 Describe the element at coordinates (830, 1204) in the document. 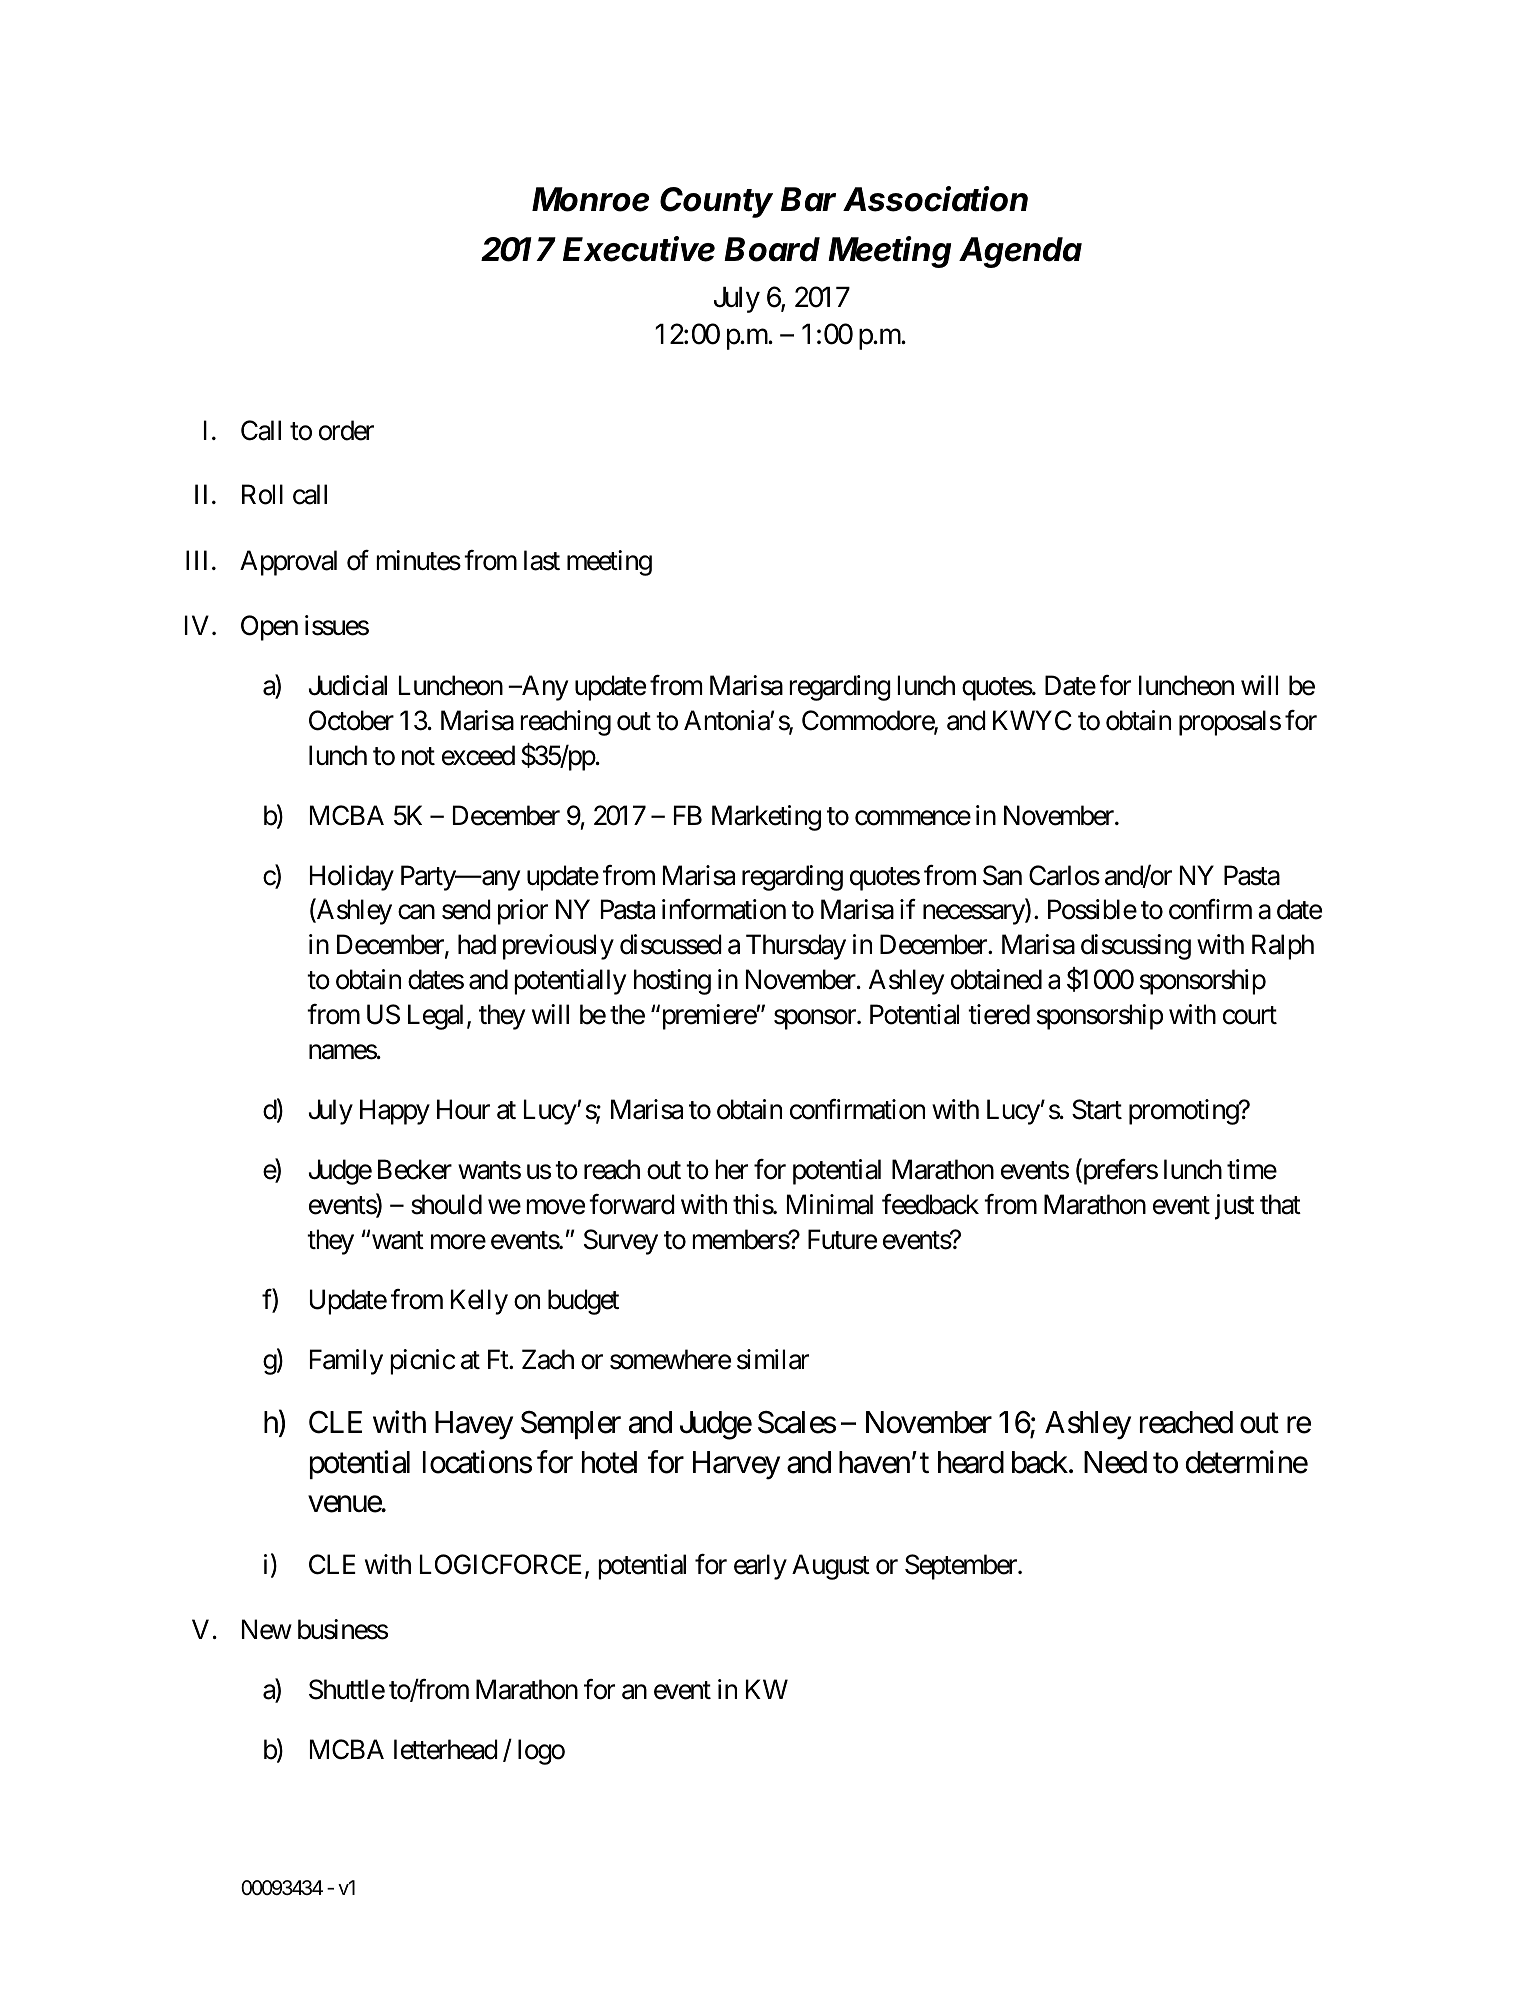

I see `Minimal` at that location.
